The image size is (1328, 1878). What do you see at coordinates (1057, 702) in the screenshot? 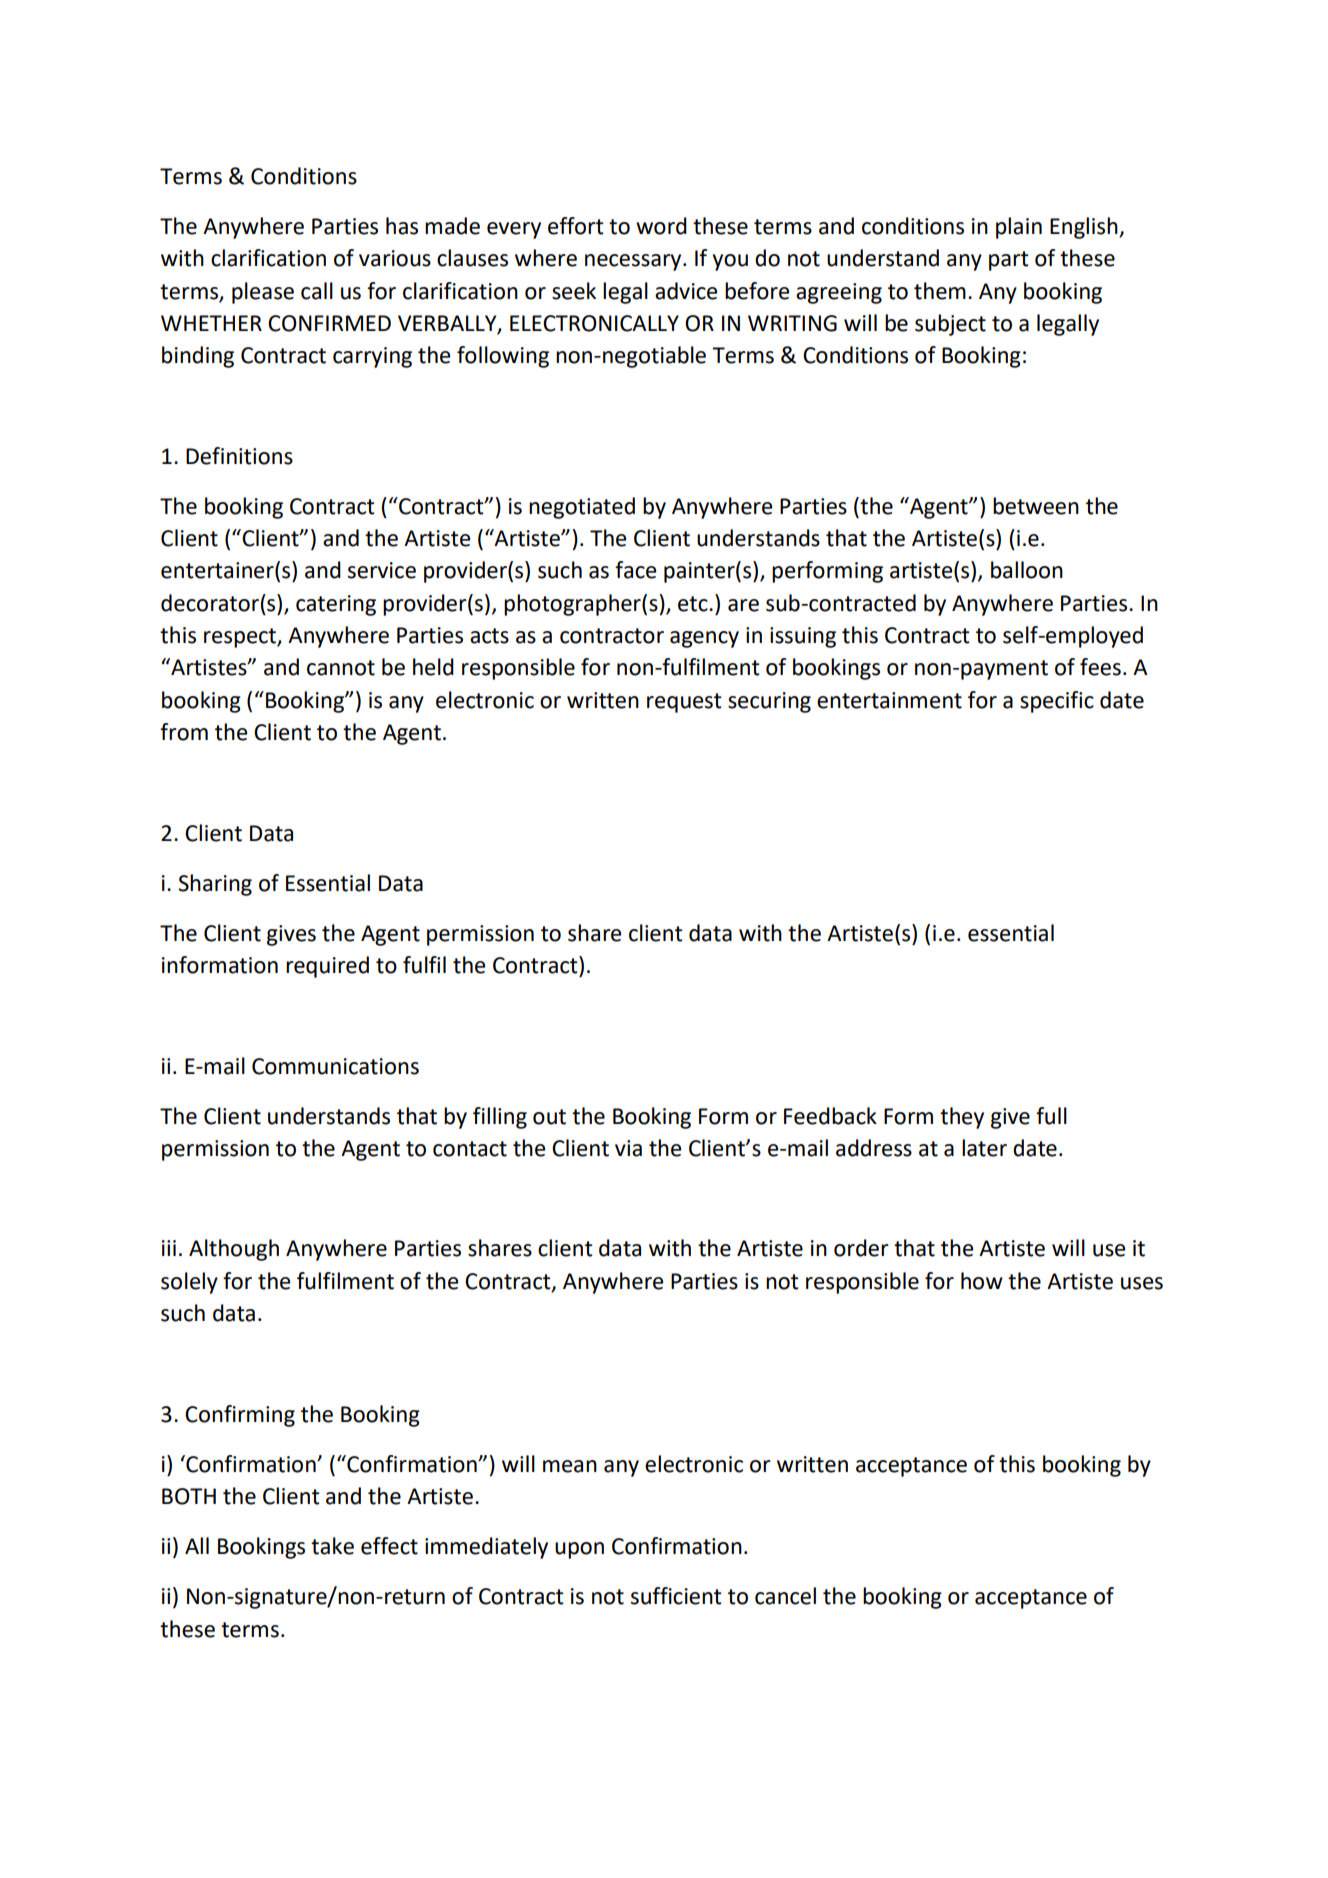
I see `specific` at bounding box center [1057, 702].
